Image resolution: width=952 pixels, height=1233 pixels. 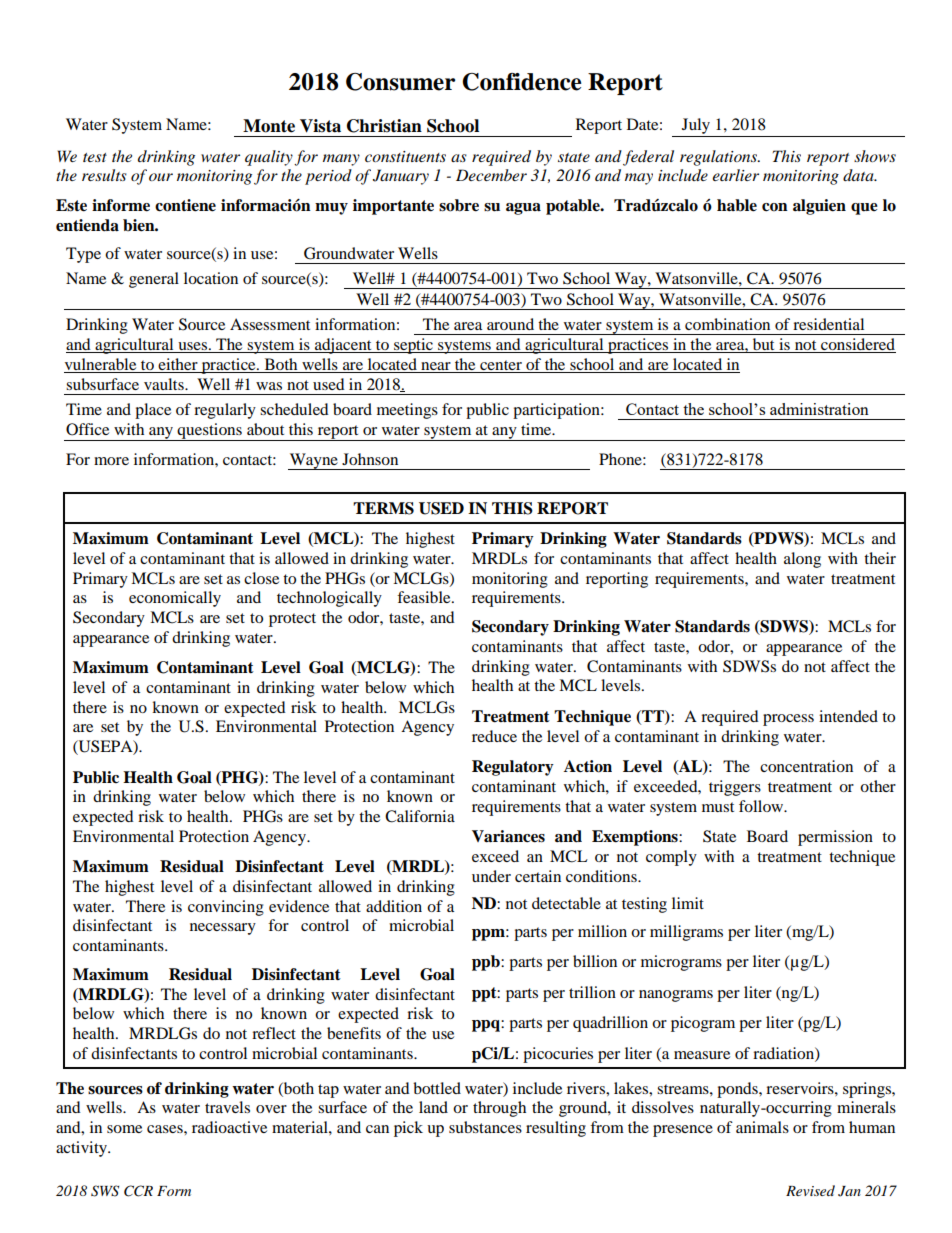 What do you see at coordinates (269, 126) in the image?
I see `Monte` at bounding box center [269, 126].
